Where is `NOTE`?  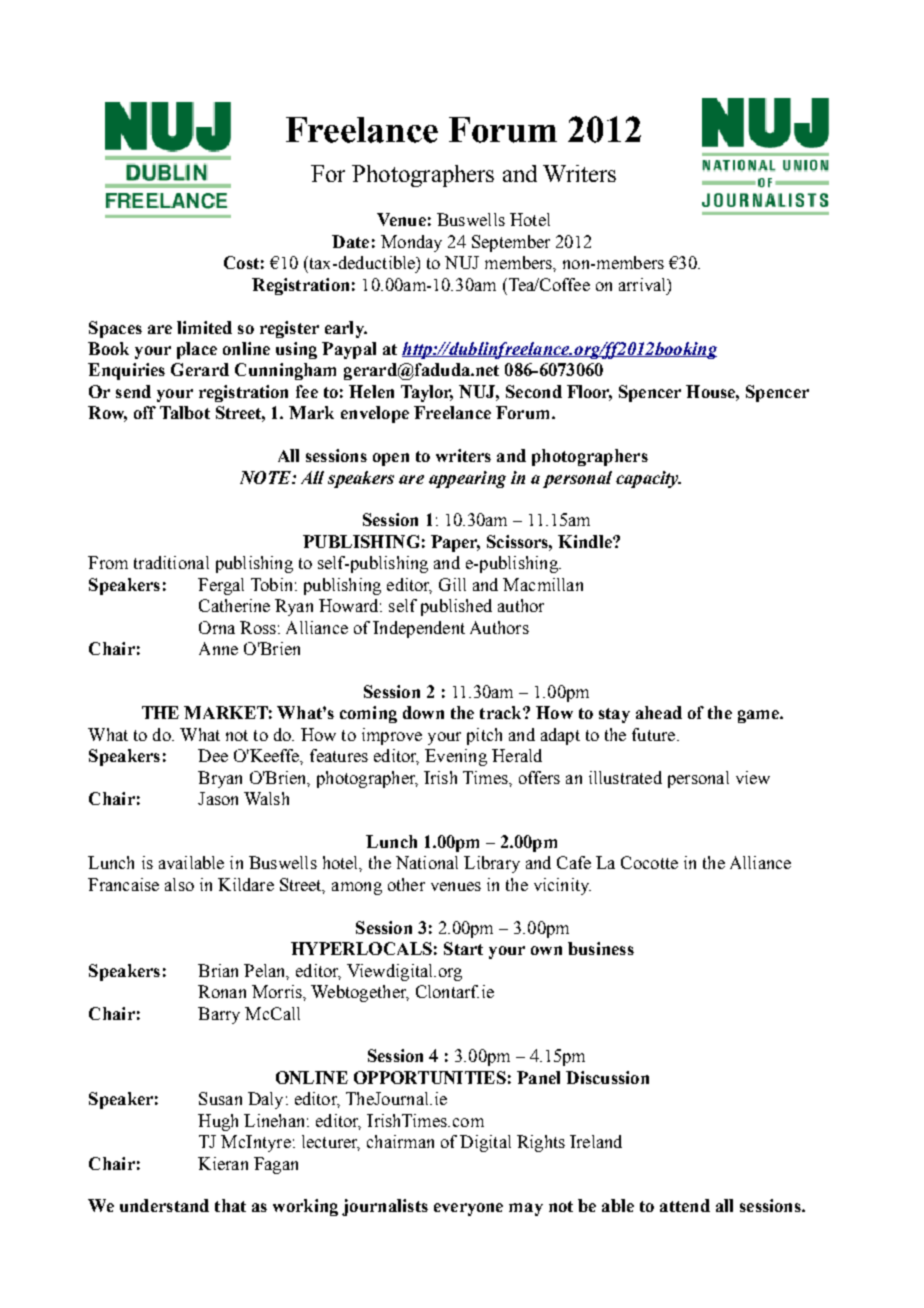 NOTE is located at coordinates (266, 477).
